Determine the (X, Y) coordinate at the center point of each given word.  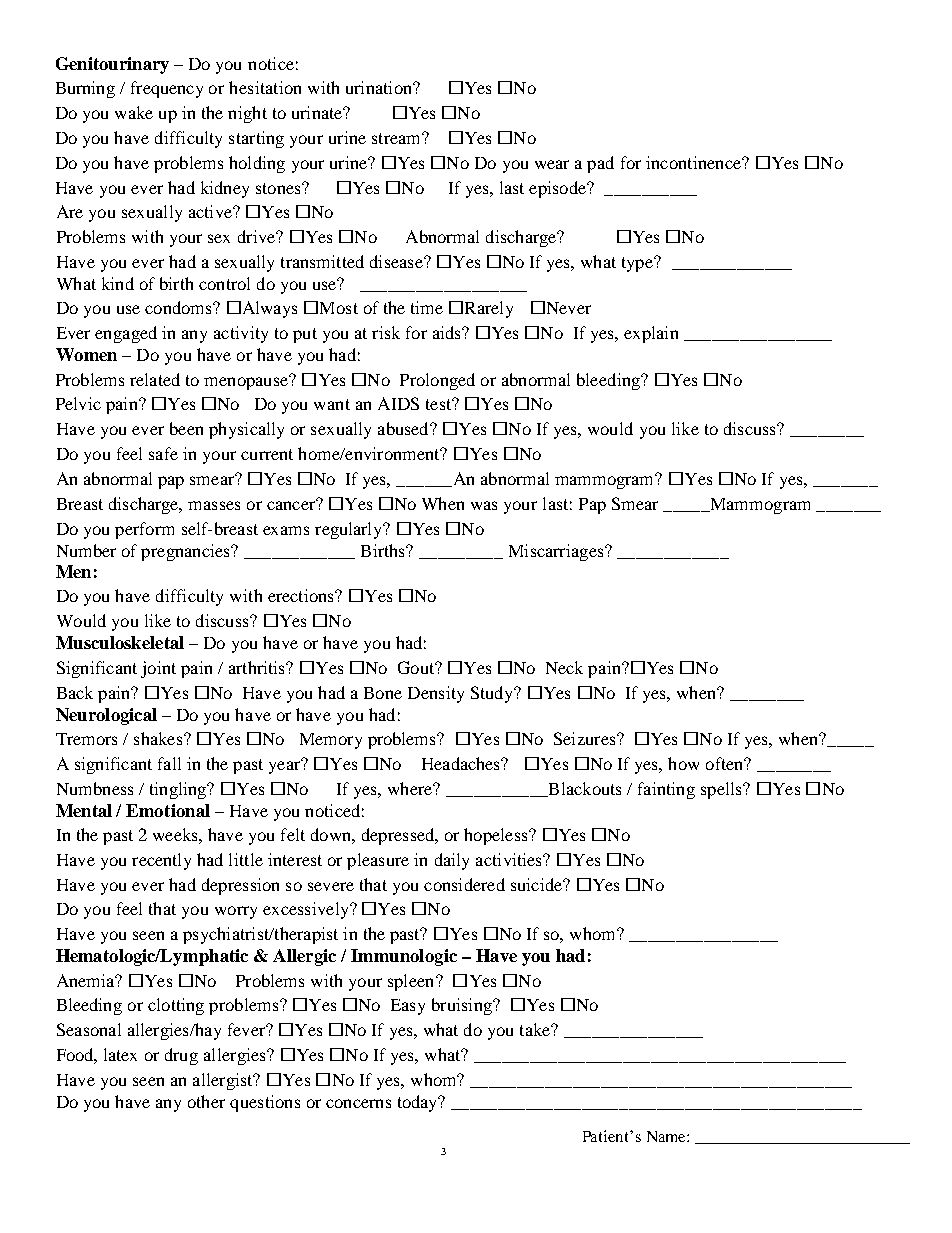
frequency (167, 89)
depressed (399, 836)
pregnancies (186, 552)
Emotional (168, 810)
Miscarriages (557, 552)
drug (181, 1056)
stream (397, 138)
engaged (126, 334)
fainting (666, 790)
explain (651, 334)
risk (386, 332)
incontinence (694, 162)
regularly (350, 530)
